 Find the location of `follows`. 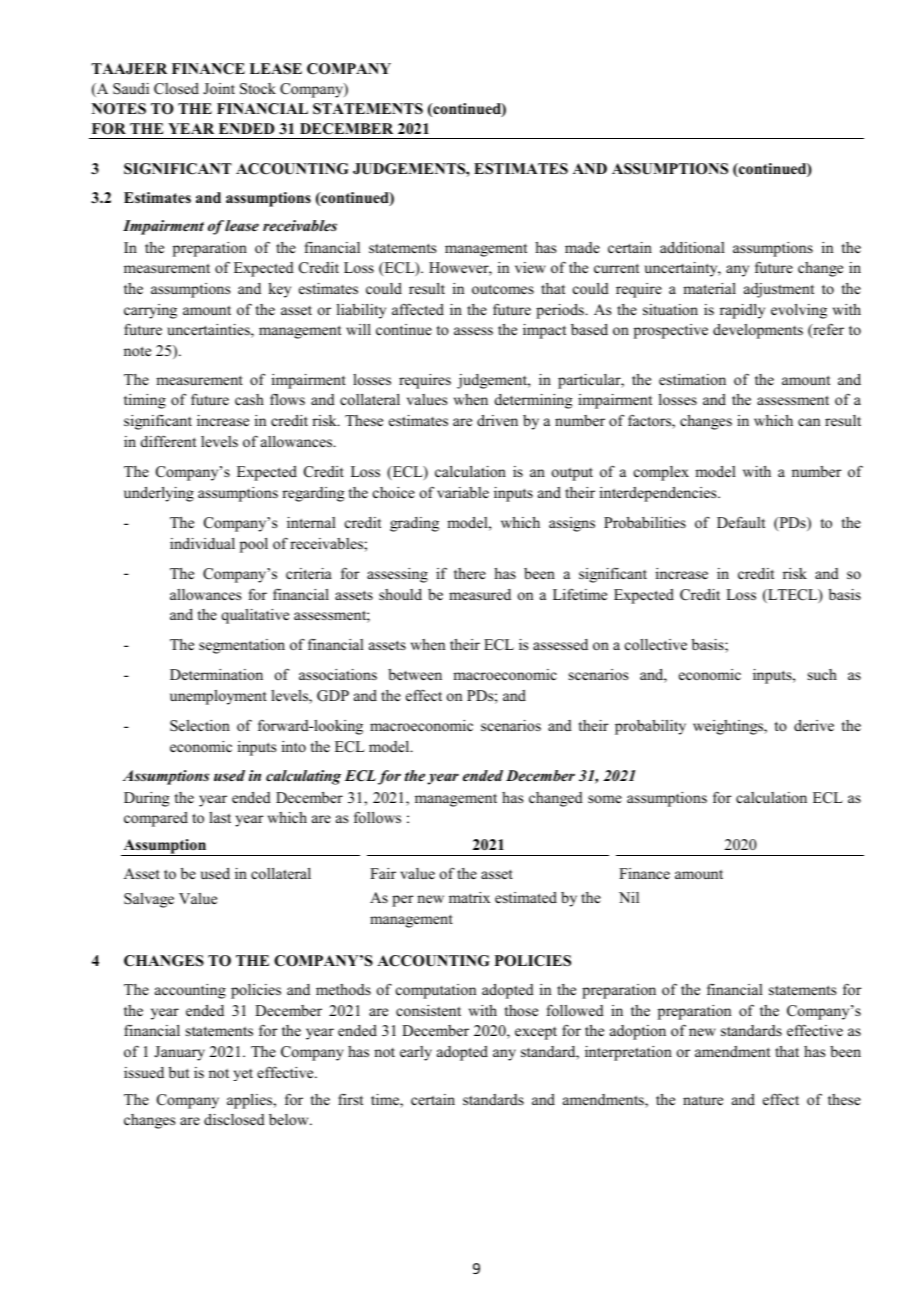

follows is located at coordinates (377, 817).
